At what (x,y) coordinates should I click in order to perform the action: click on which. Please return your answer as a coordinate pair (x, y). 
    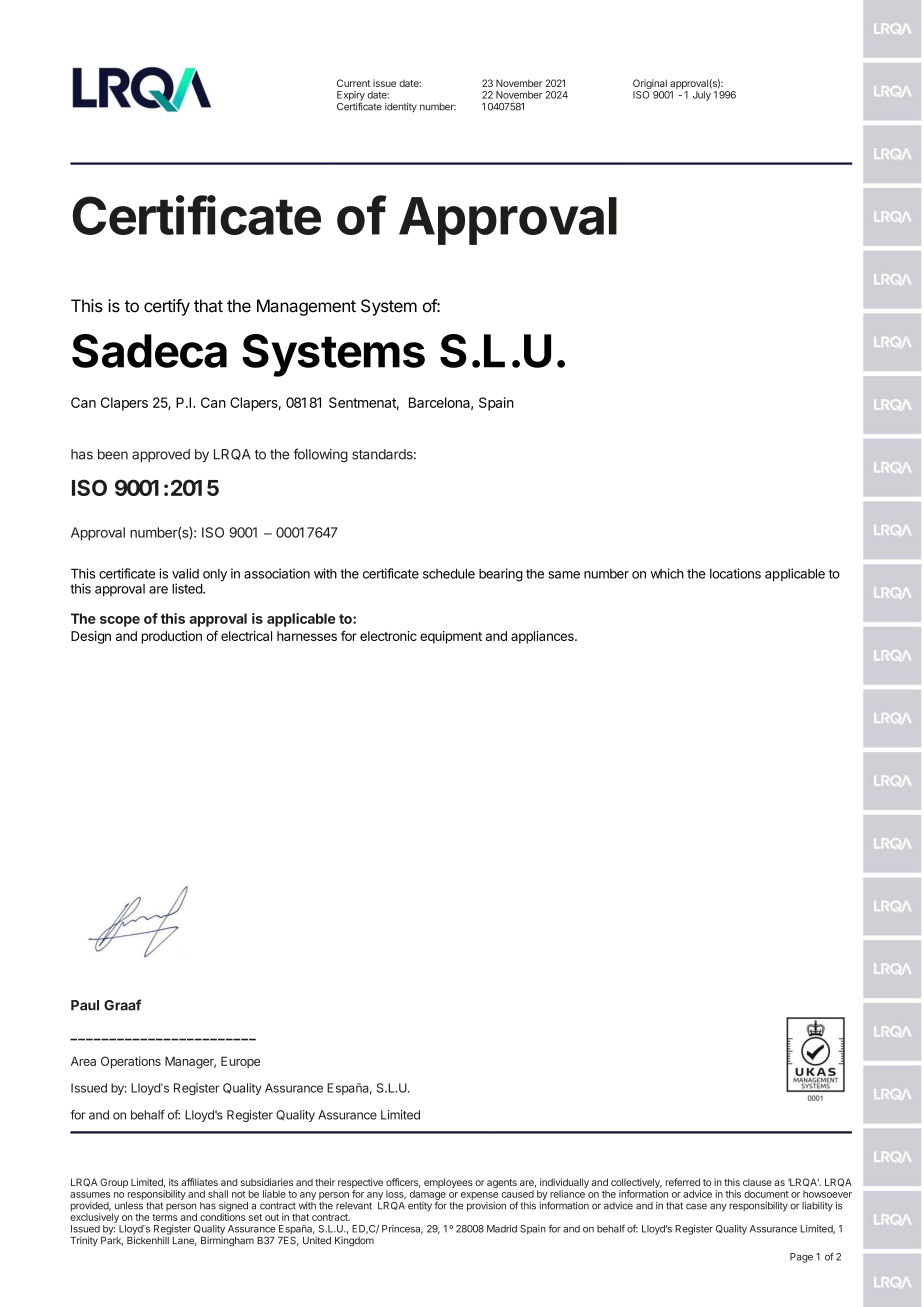
    Looking at the image, I should click on (667, 573).
